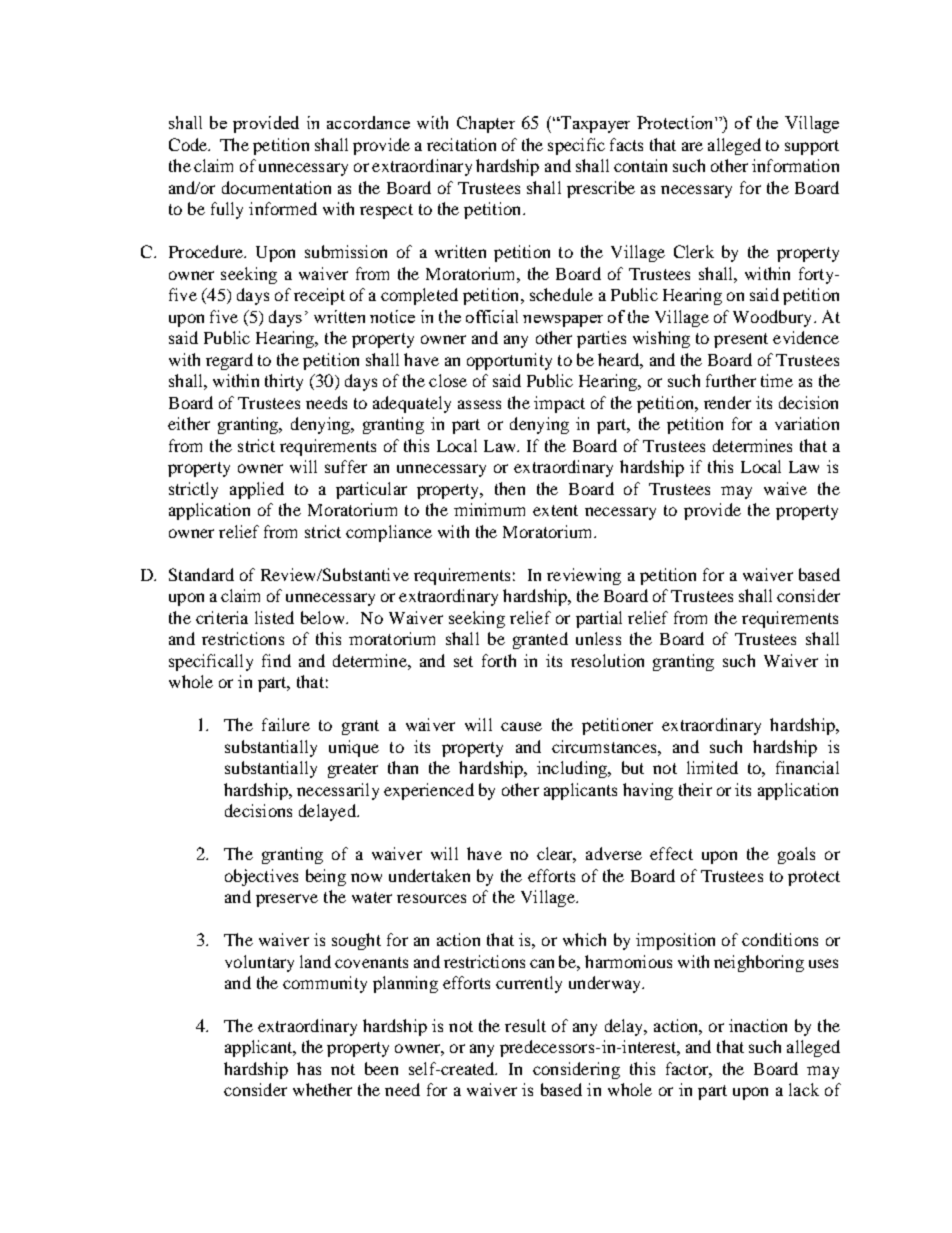  Describe the element at coordinates (276, 187) in the image. I see `documentation` at that location.
